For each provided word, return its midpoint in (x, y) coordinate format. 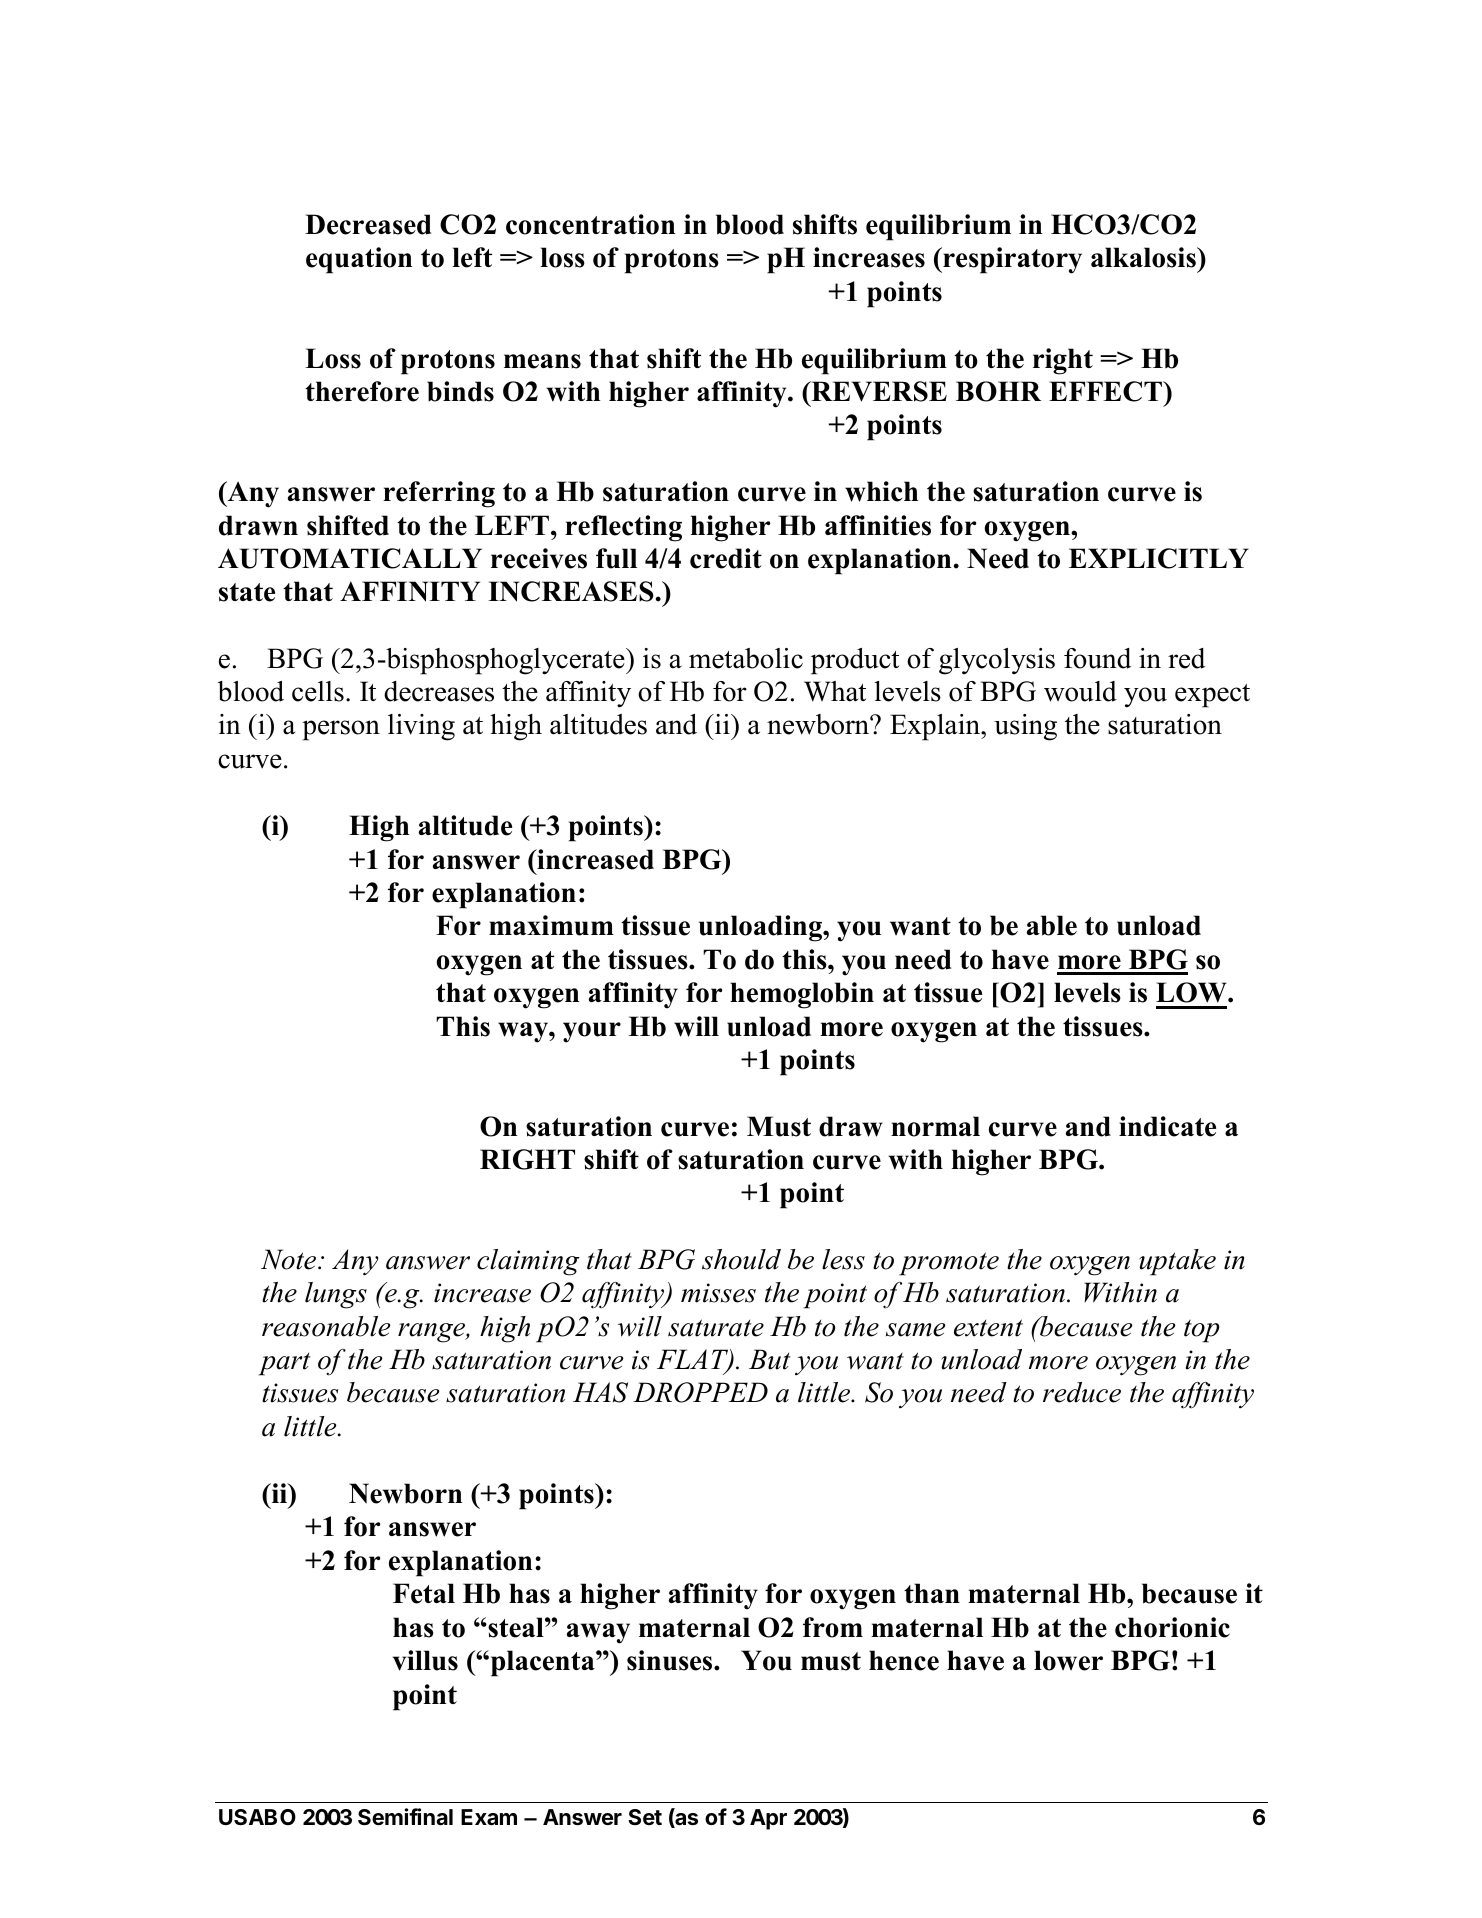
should (741, 1259)
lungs (336, 1295)
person (341, 730)
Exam (489, 1817)
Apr (768, 1819)
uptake (1177, 1262)
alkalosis (1144, 257)
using (1025, 727)
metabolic (746, 658)
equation (359, 260)
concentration (590, 224)
